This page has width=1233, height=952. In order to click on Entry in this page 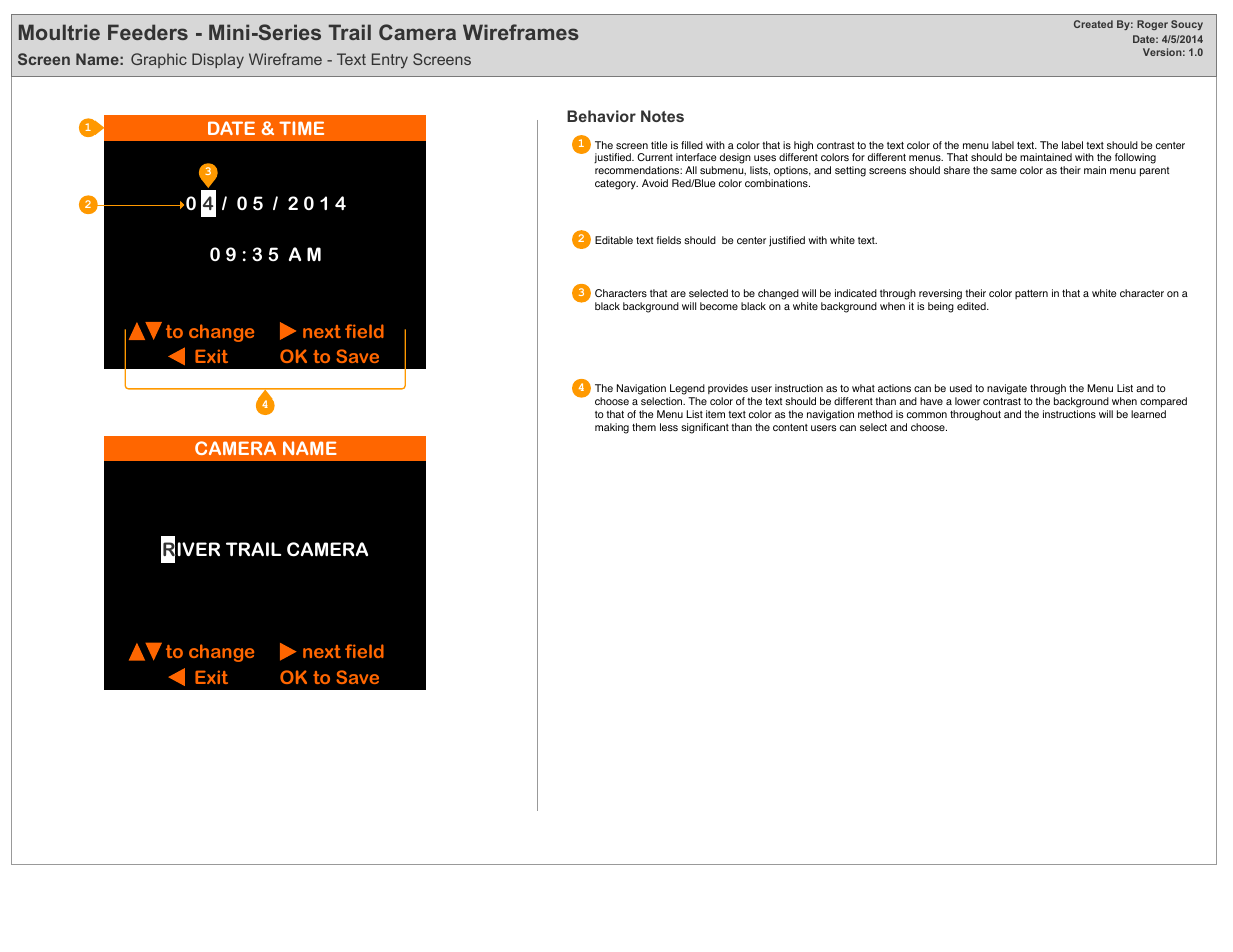, I will do `click(390, 61)`.
